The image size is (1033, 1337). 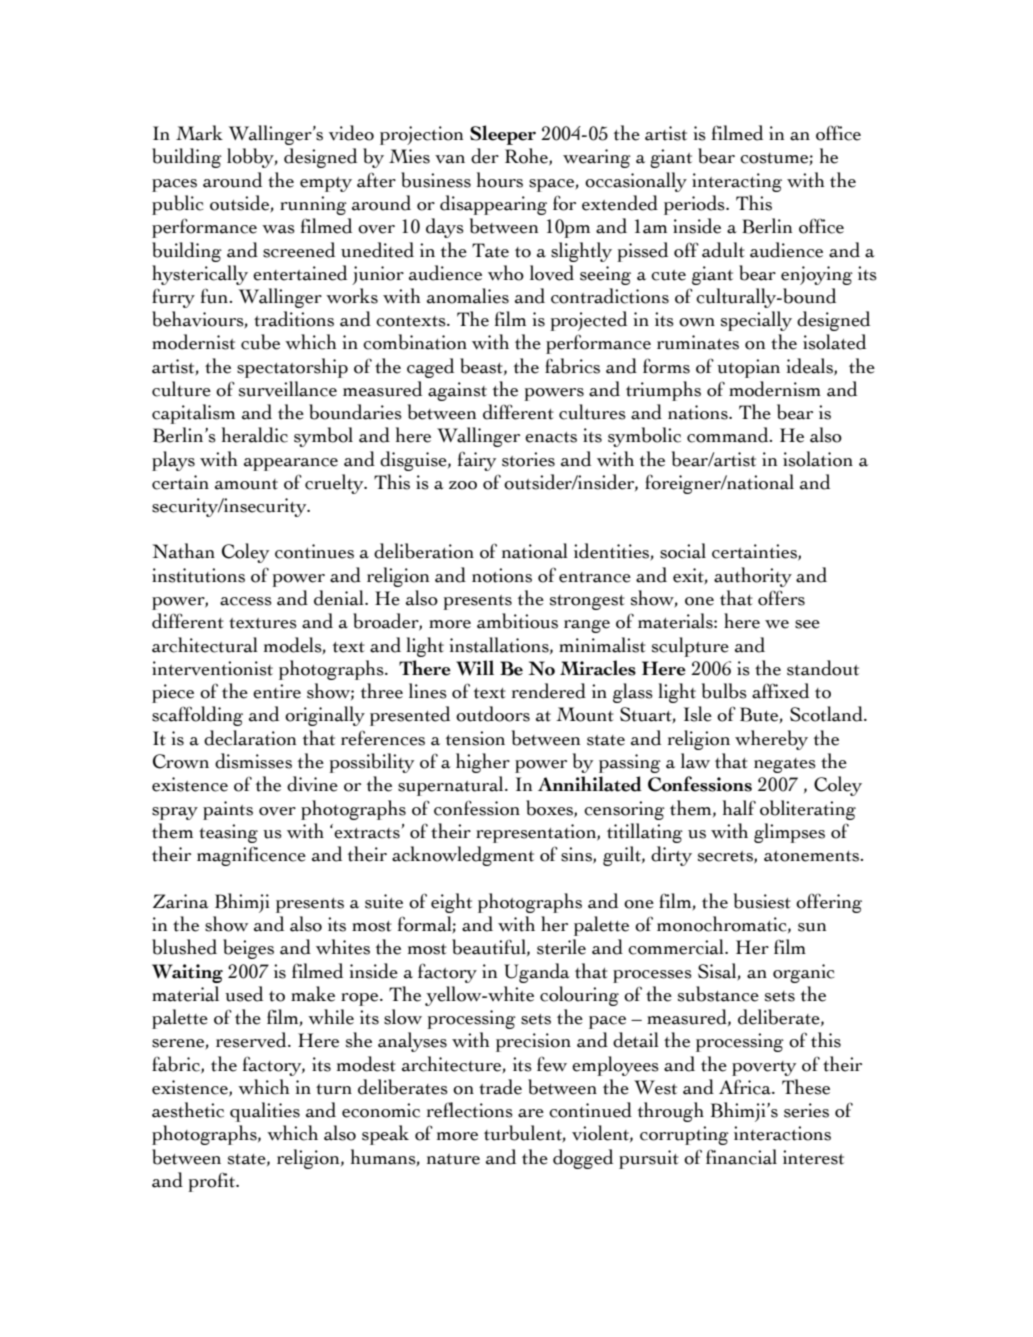 I want to click on financial, so click(x=741, y=1157).
